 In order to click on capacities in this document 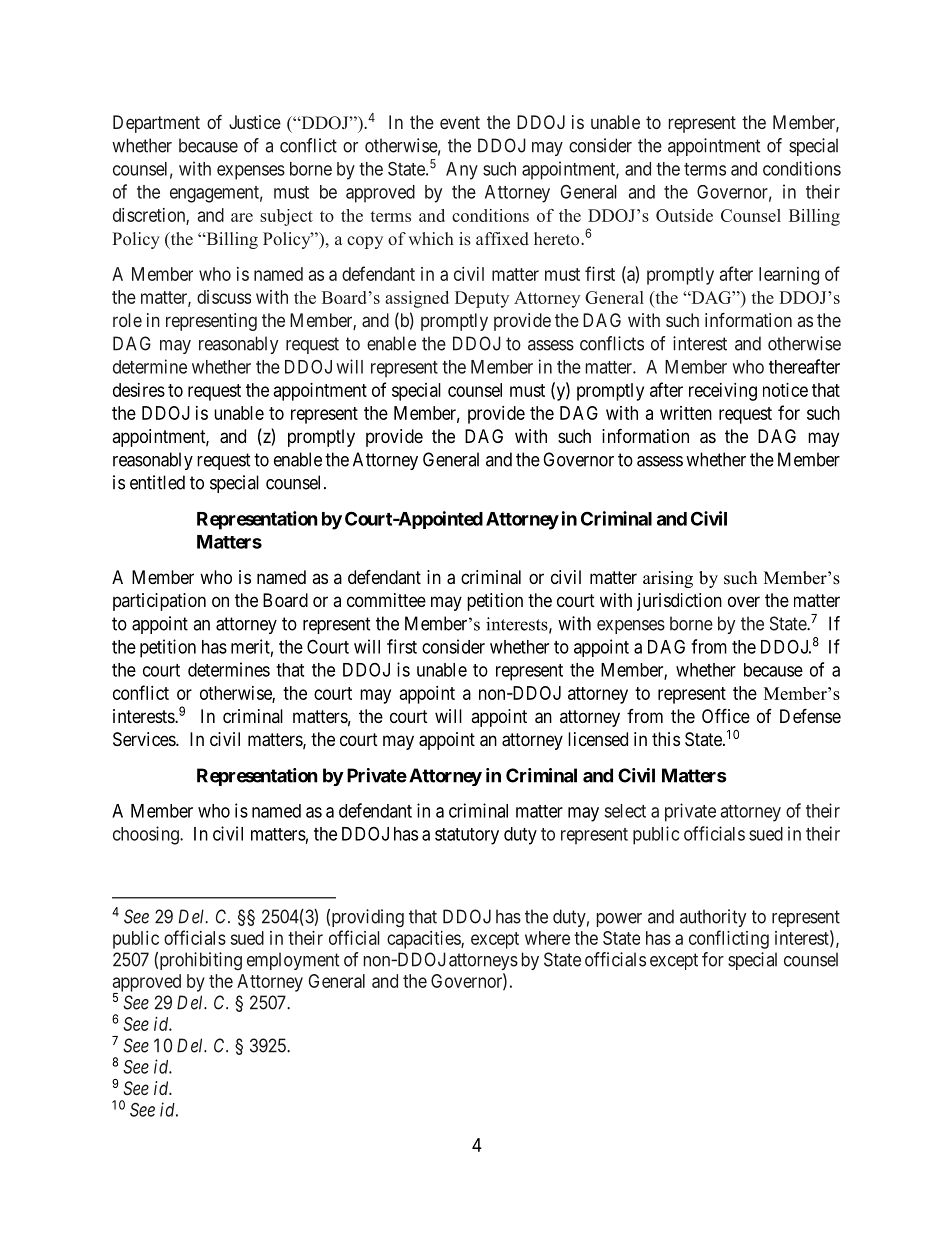, I will do `click(424, 940)`.
